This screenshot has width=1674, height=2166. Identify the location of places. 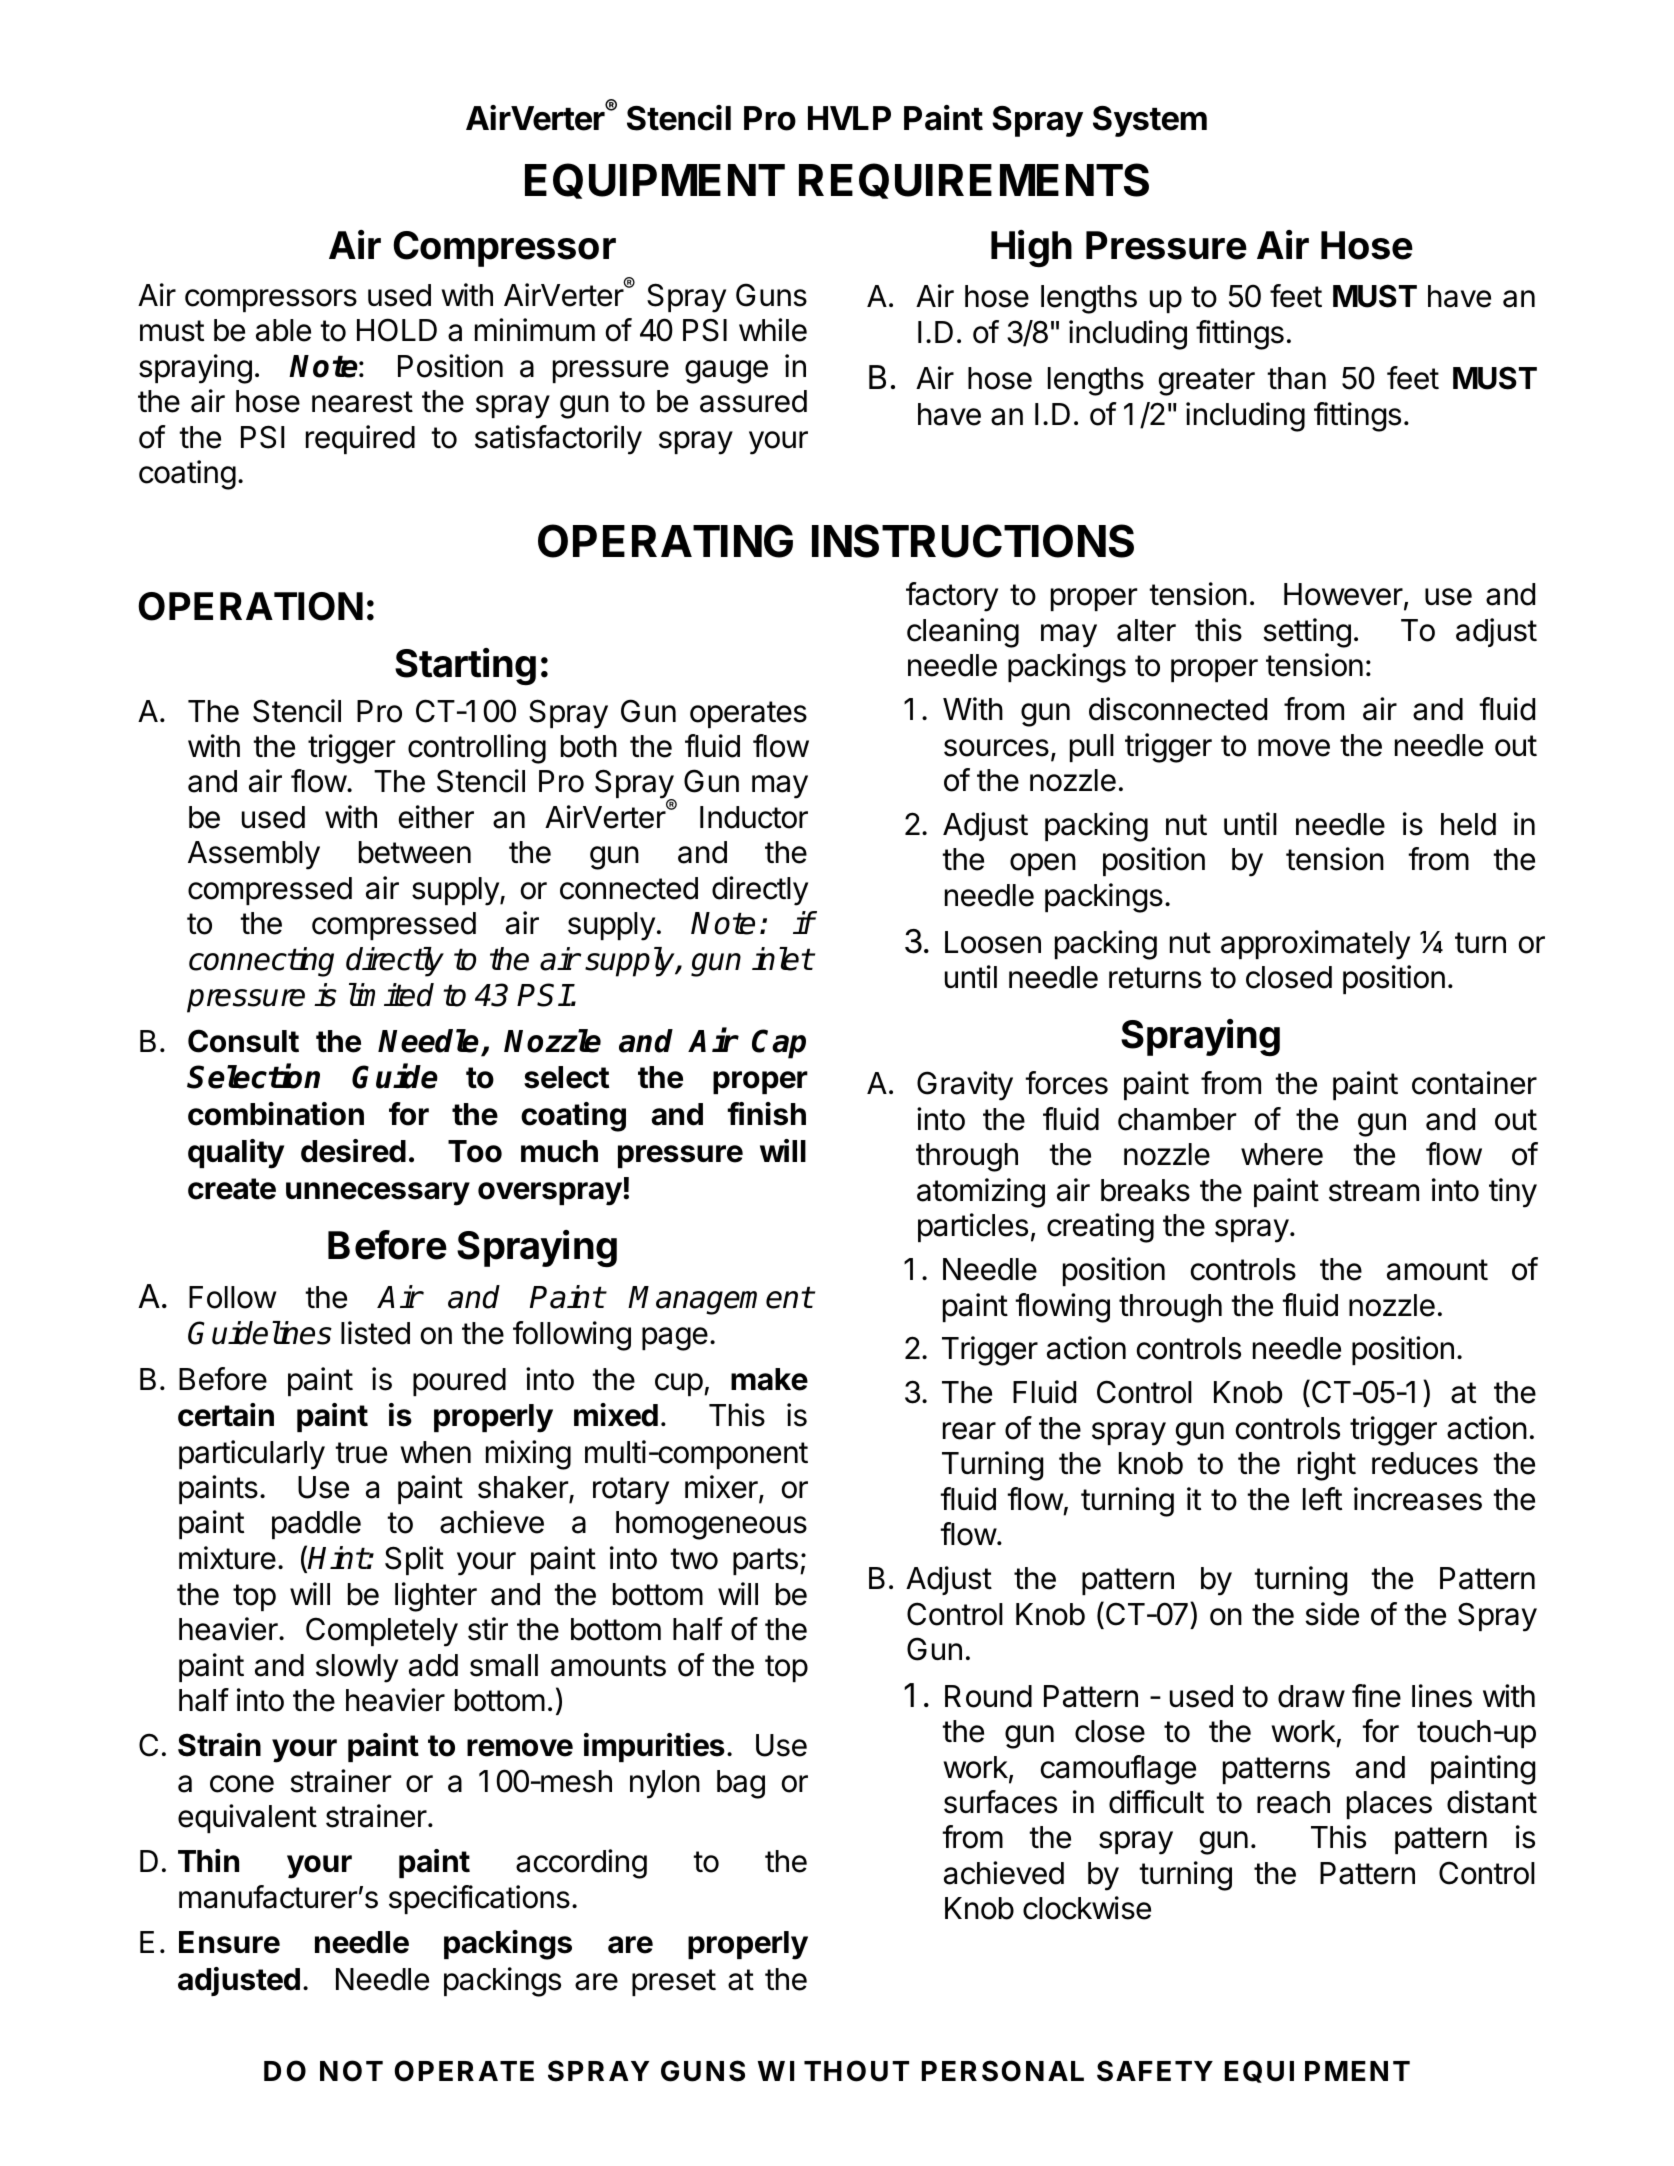
(1389, 1805).
